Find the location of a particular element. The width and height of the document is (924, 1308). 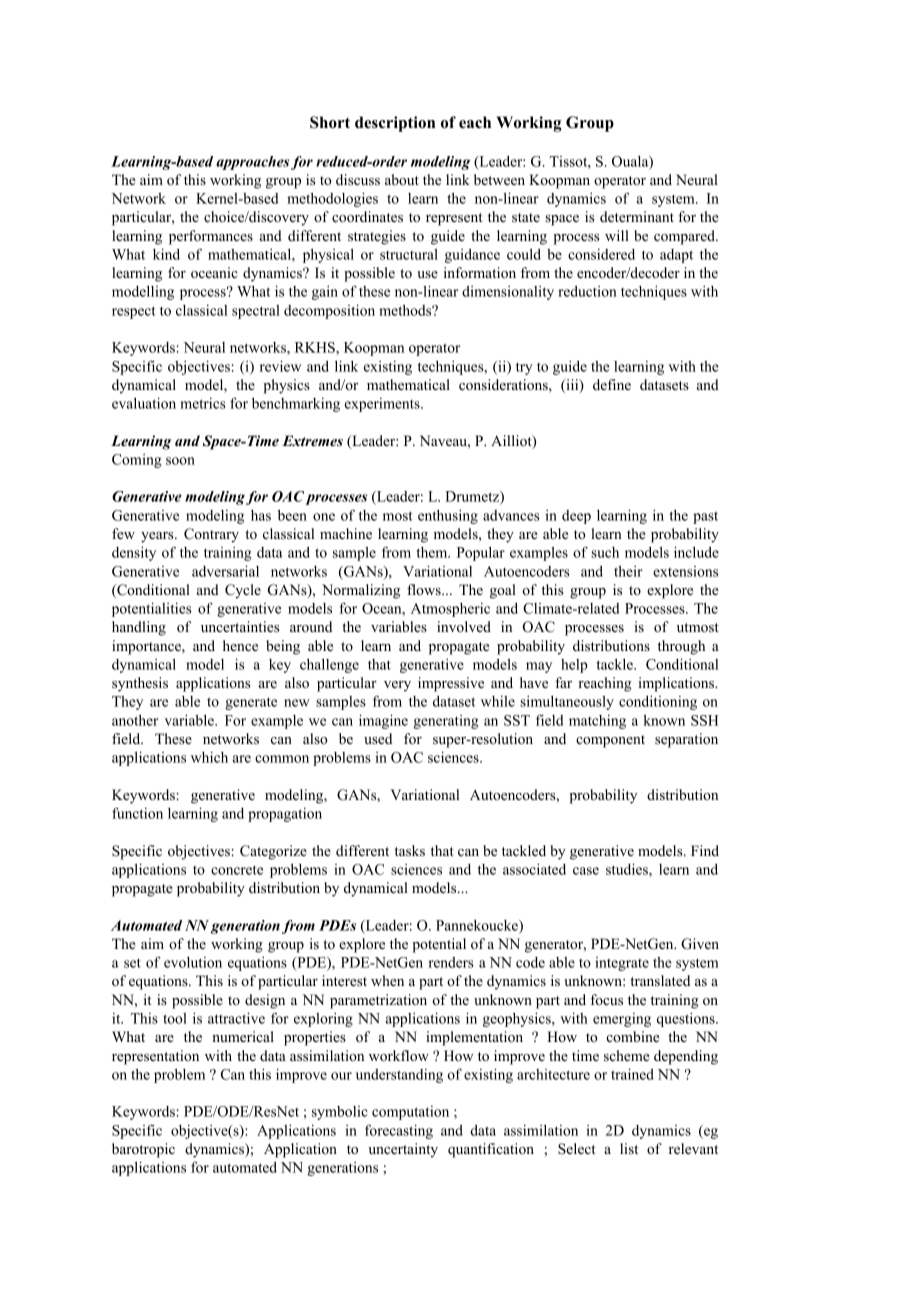

soon is located at coordinates (180, 461).
